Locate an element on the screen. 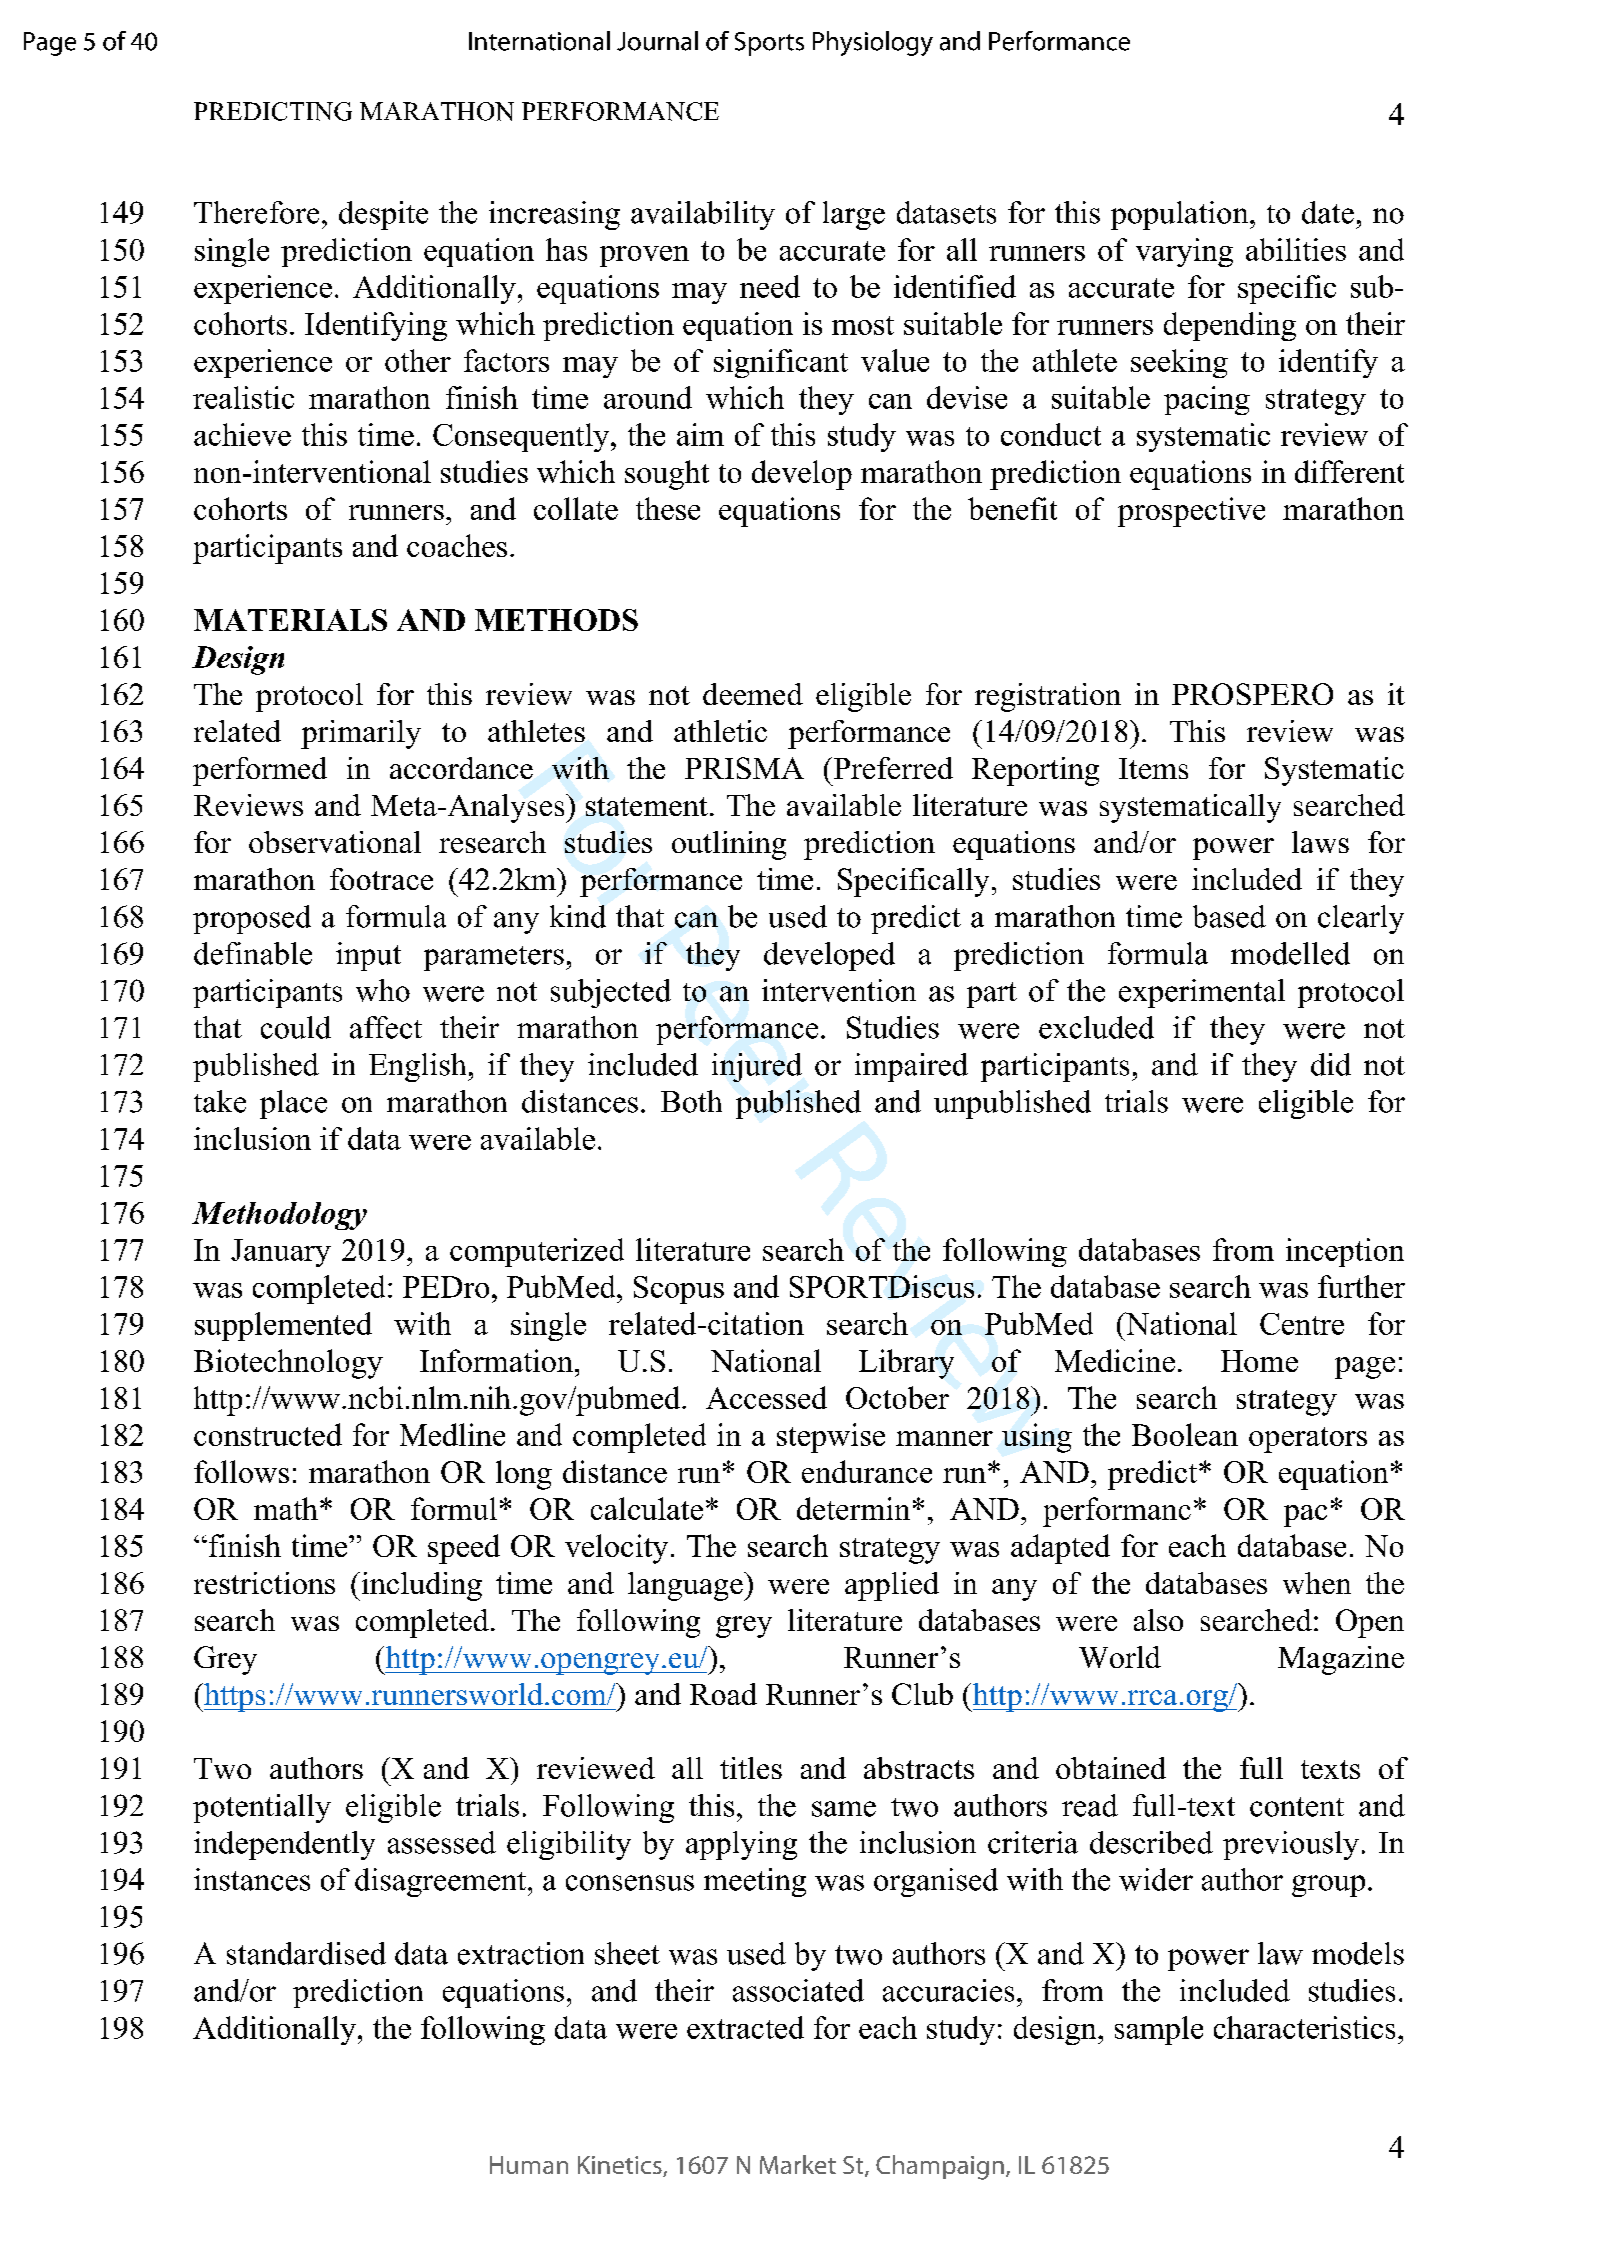 The height and width of the screenshot is (2260, 1598). population is located at coordinates (1181, 215).
